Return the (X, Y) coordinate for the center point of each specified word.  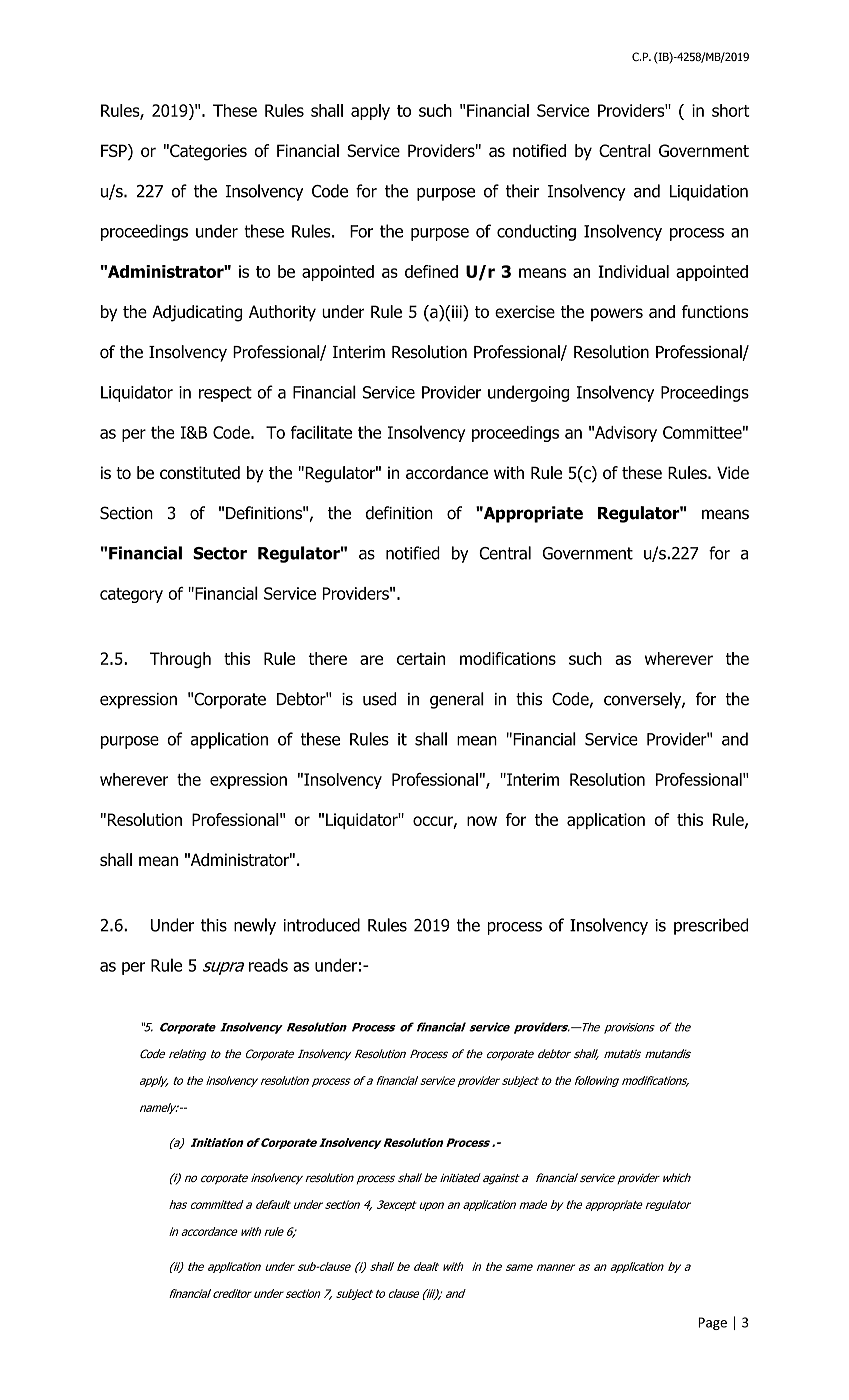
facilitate (321, 432)
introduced (321, 925)
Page (712, 1323)
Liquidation (709, 192)
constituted (200, 472)
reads (268, 965)
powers (617, 314)
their (522, 191)
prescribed (711, 926)
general (457, 700)
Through (180, 660)
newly (255, 926)
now (482, 821)
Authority (282, 313)
